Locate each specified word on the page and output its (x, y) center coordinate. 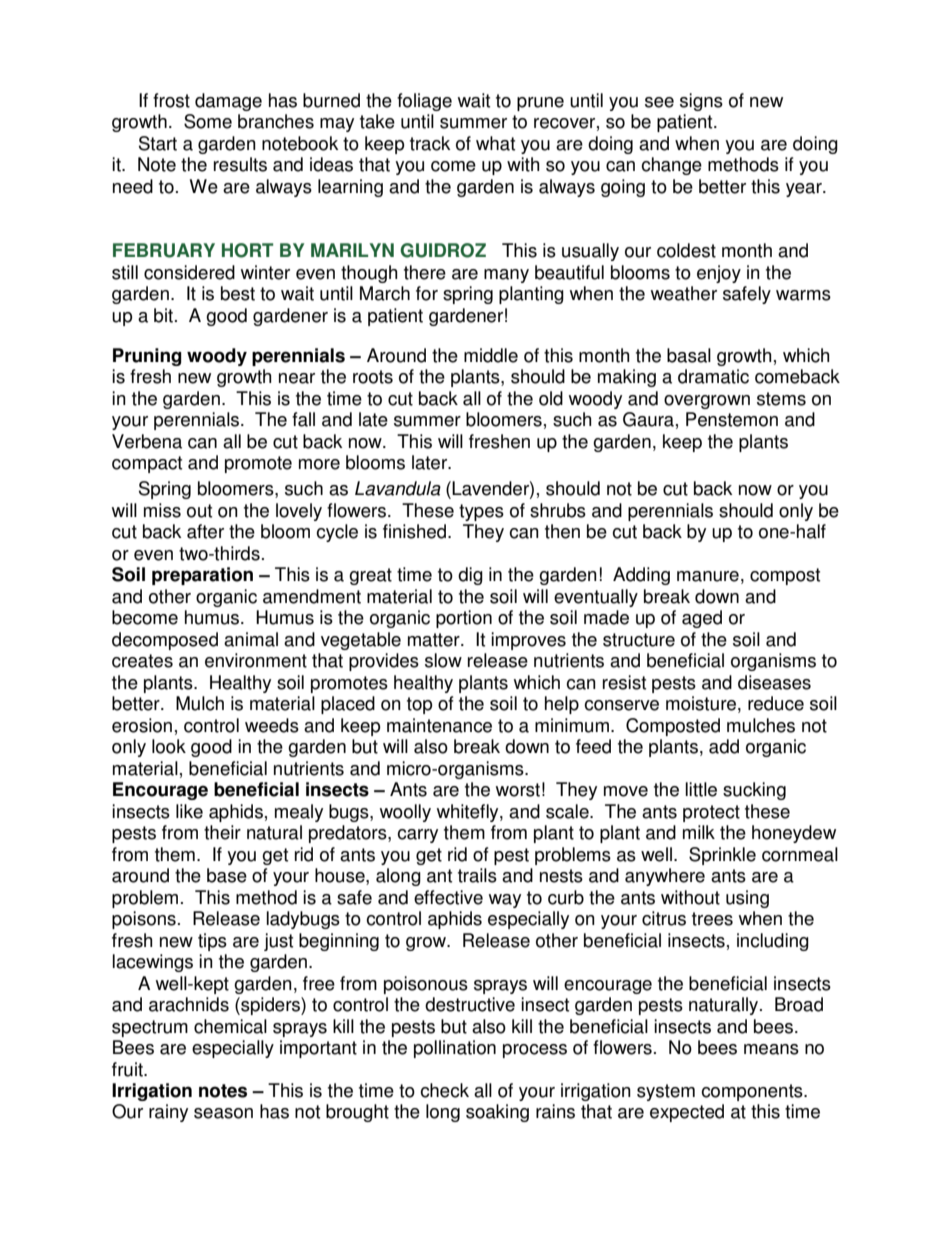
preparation (202, 576)
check (444, 1090)
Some (208, 121)
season (223, 1113)
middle (491, 355)
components (753, 1092)
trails (477, 875)
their (222, 832)
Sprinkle (722, 856)
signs (701, 102)
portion (464, 619)
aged (702, 619)
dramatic (713, 376)
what (495, 143)
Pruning (147, 357)
